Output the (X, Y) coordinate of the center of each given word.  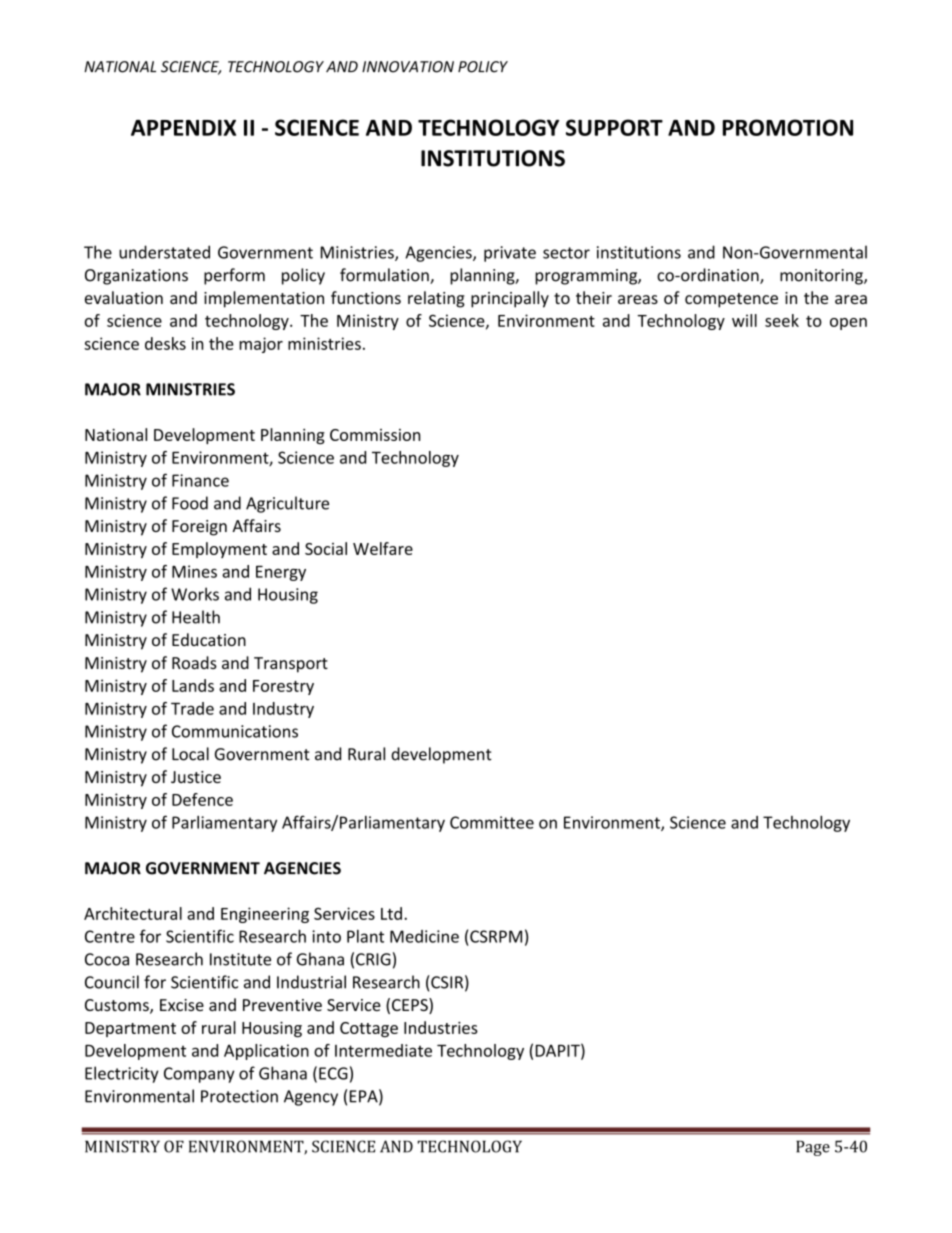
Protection (239, 1096)
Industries (441, 1027)
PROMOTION (788, 127)
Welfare (383, 548)
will (744, 320)
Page (813, 1148)
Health (196, 617)
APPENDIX (183, 128)
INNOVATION (408, 67)
